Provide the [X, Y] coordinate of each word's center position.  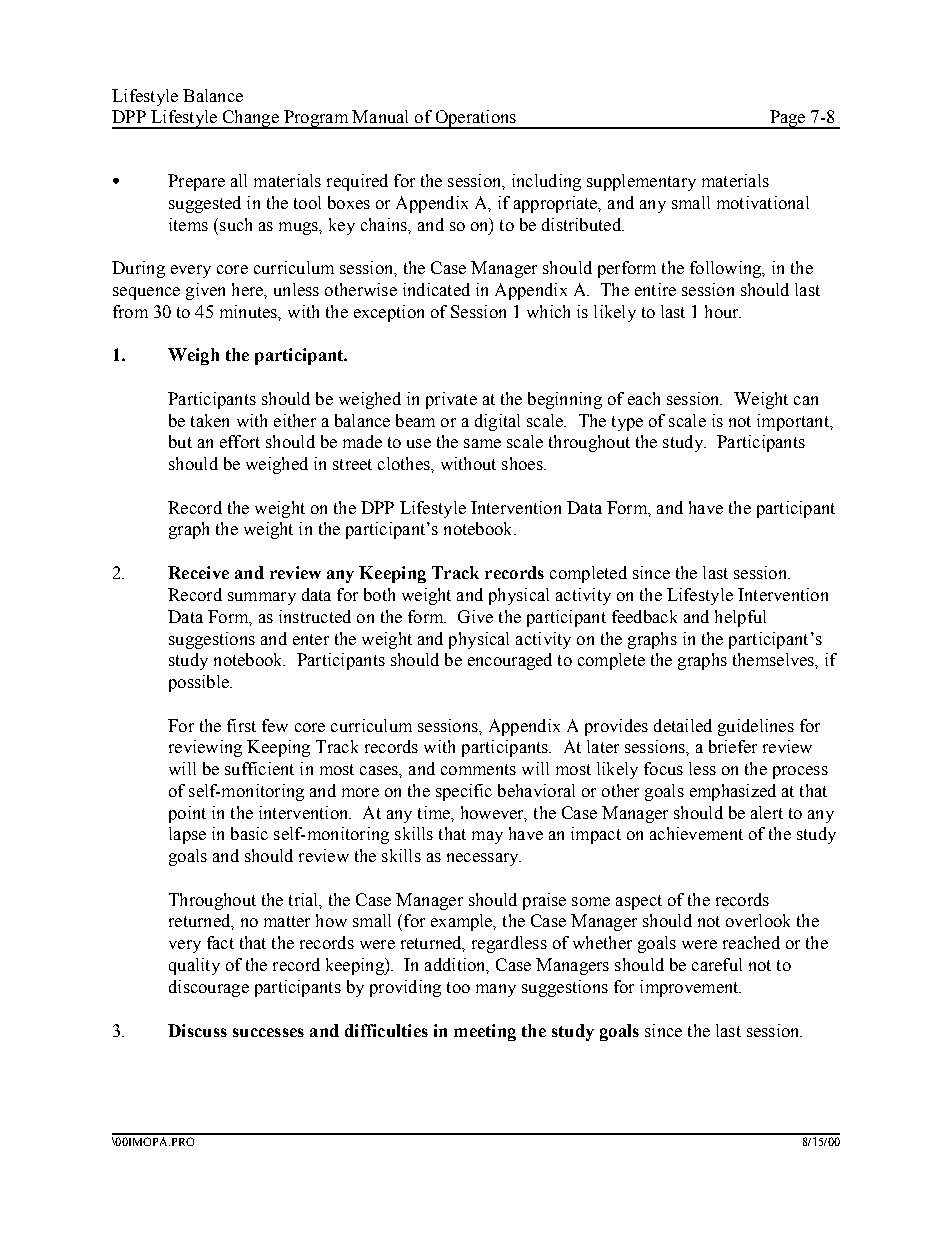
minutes [250, 312]
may [487, 837]
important [794, 422]
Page [787, 119]
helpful [740, 618]
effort [240, 441]
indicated [436, 289]
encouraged [510, 661]
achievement [696, 833]
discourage [209, 988]
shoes [523, 463]
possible [200, 683]
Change [250, 119]
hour [723, 311]
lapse [187, 835]
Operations [475, 119]
